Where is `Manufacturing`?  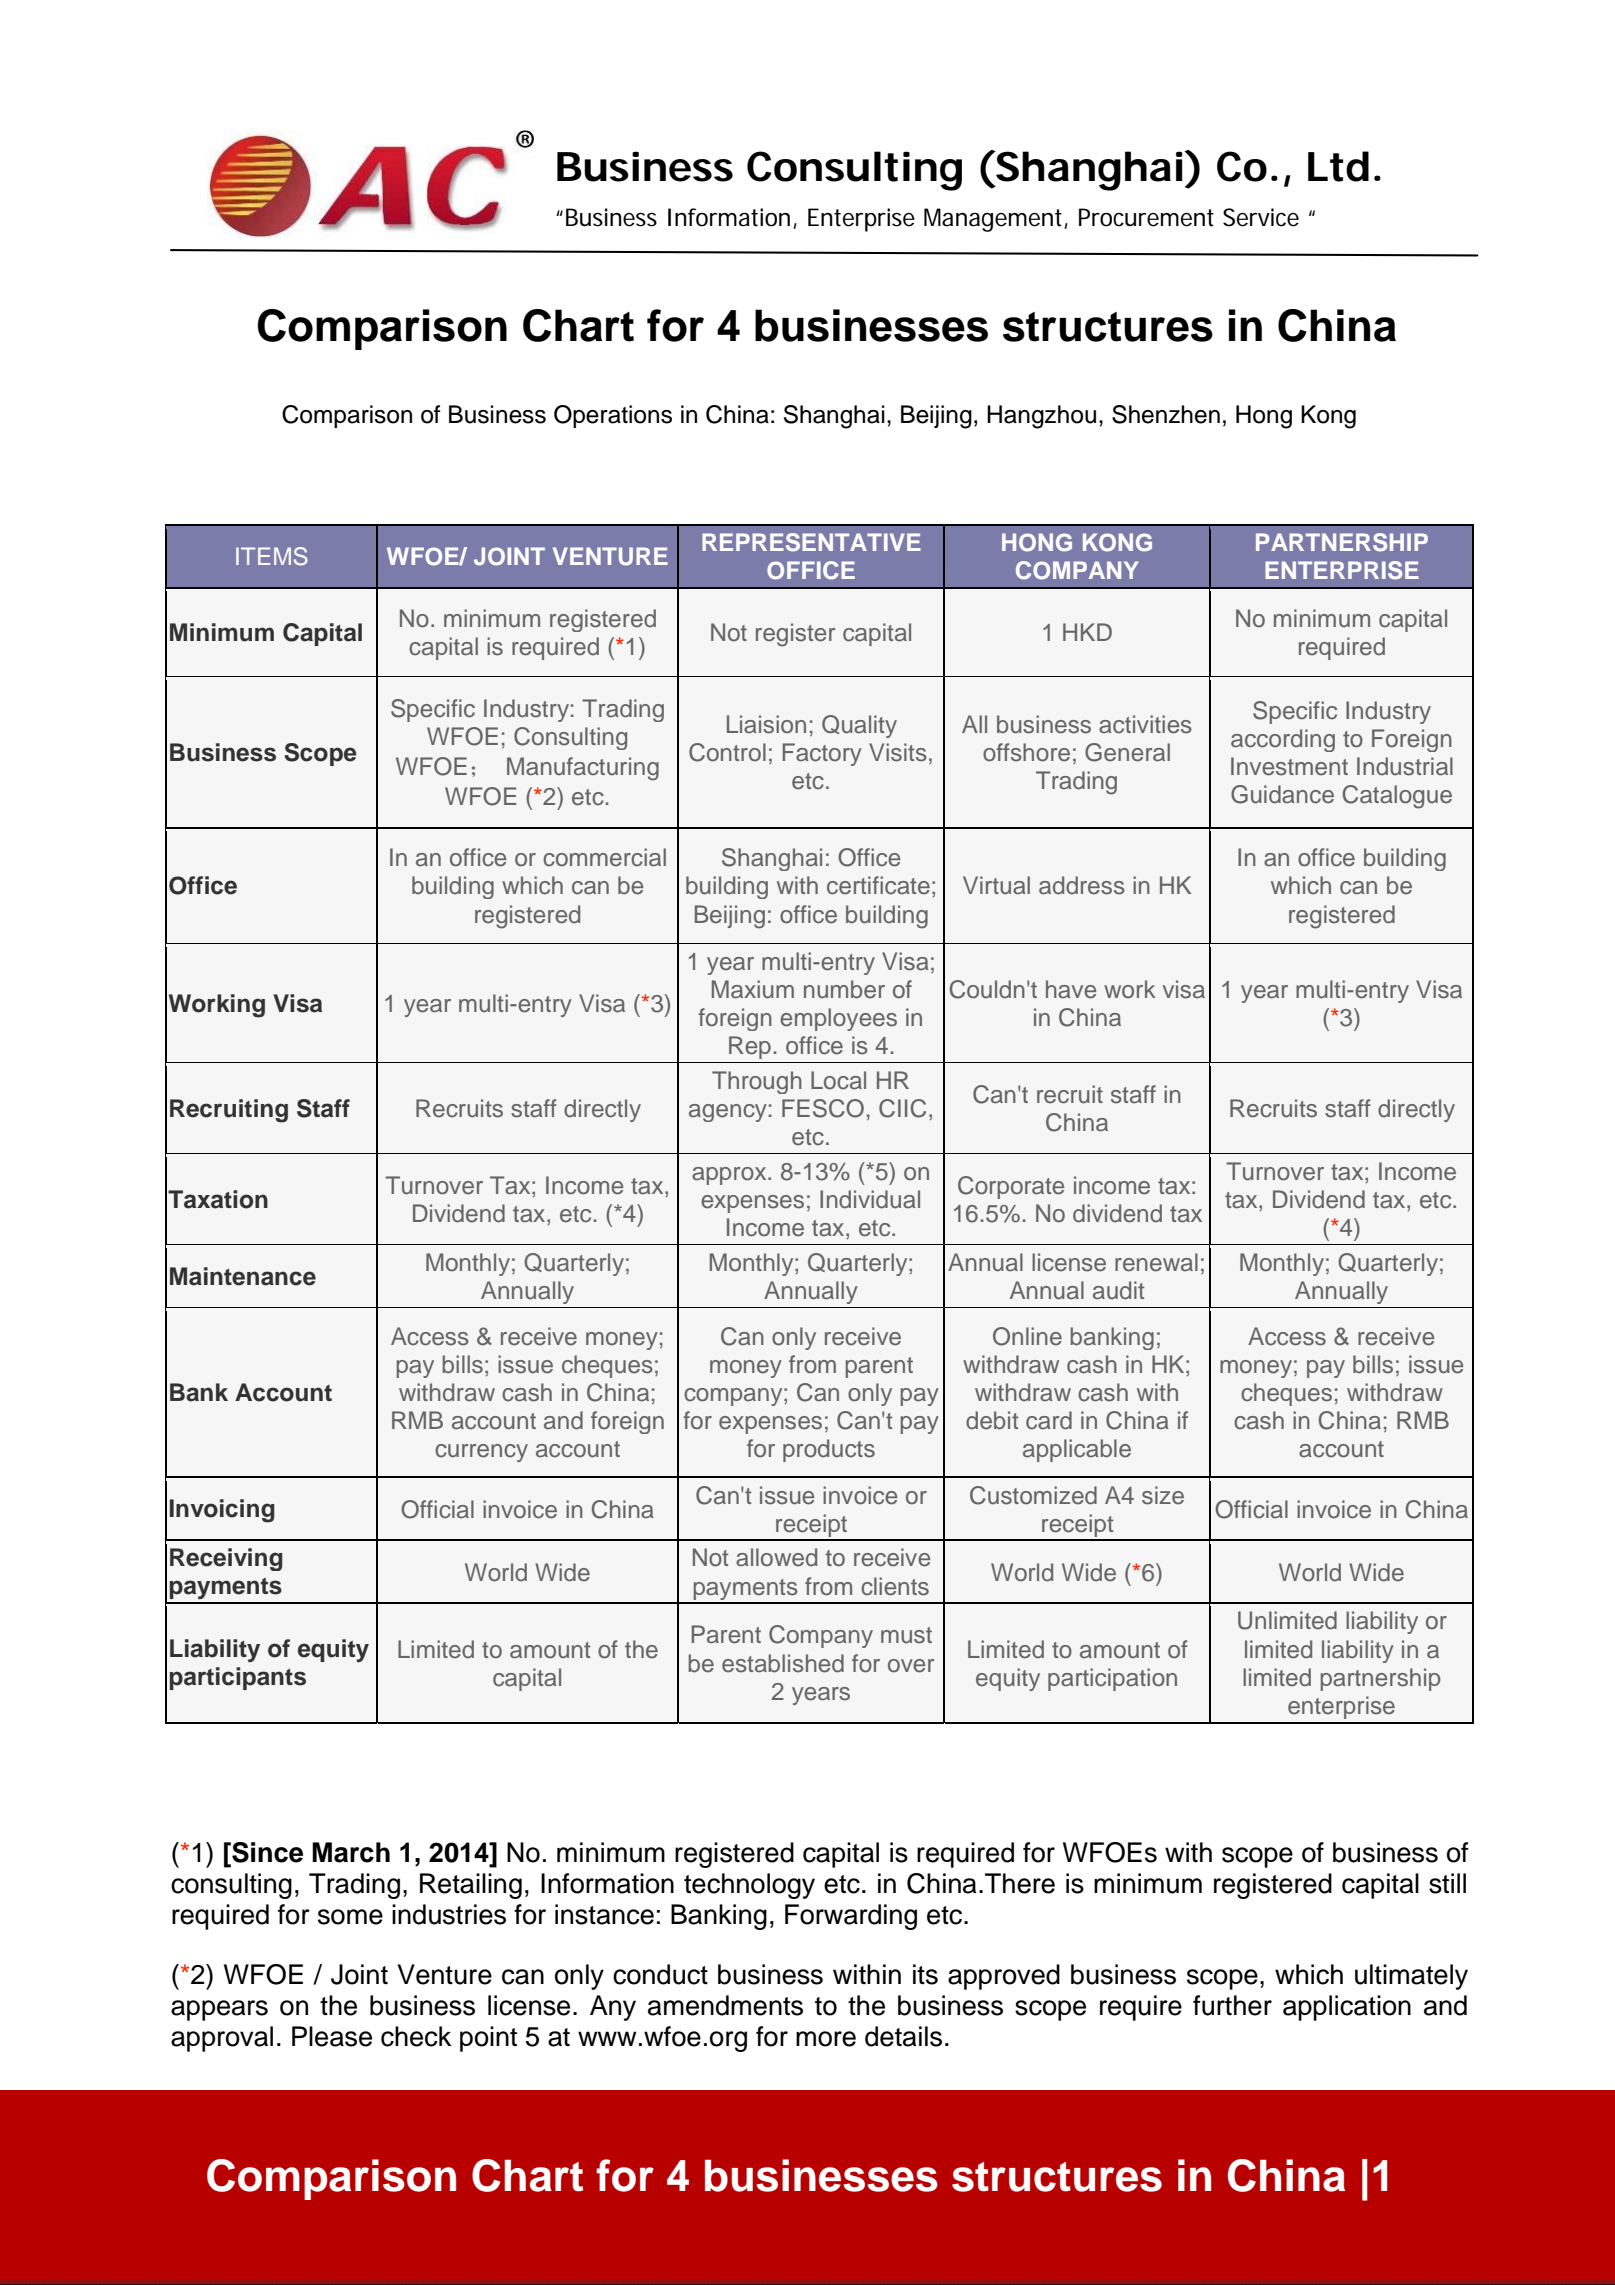
Manufacturing is located at coordinates (583, 769).
